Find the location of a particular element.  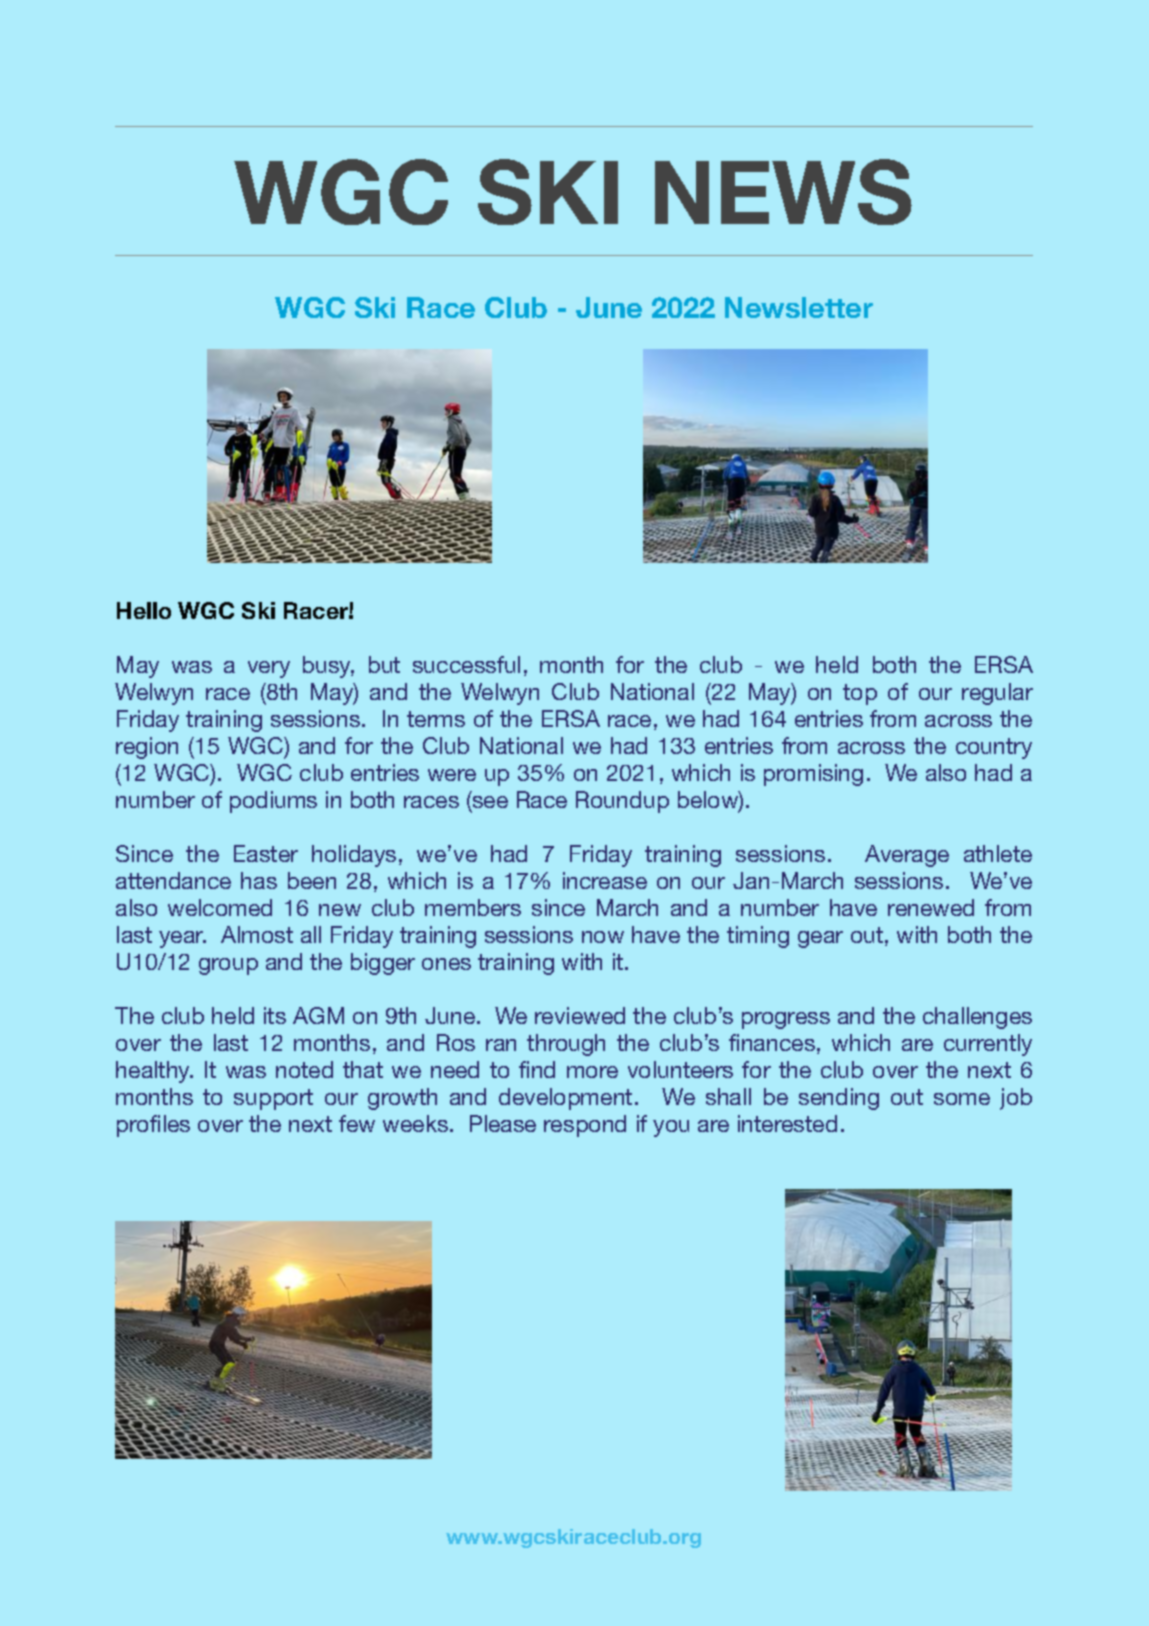

challenges is located at coordinates (977, 1018).
